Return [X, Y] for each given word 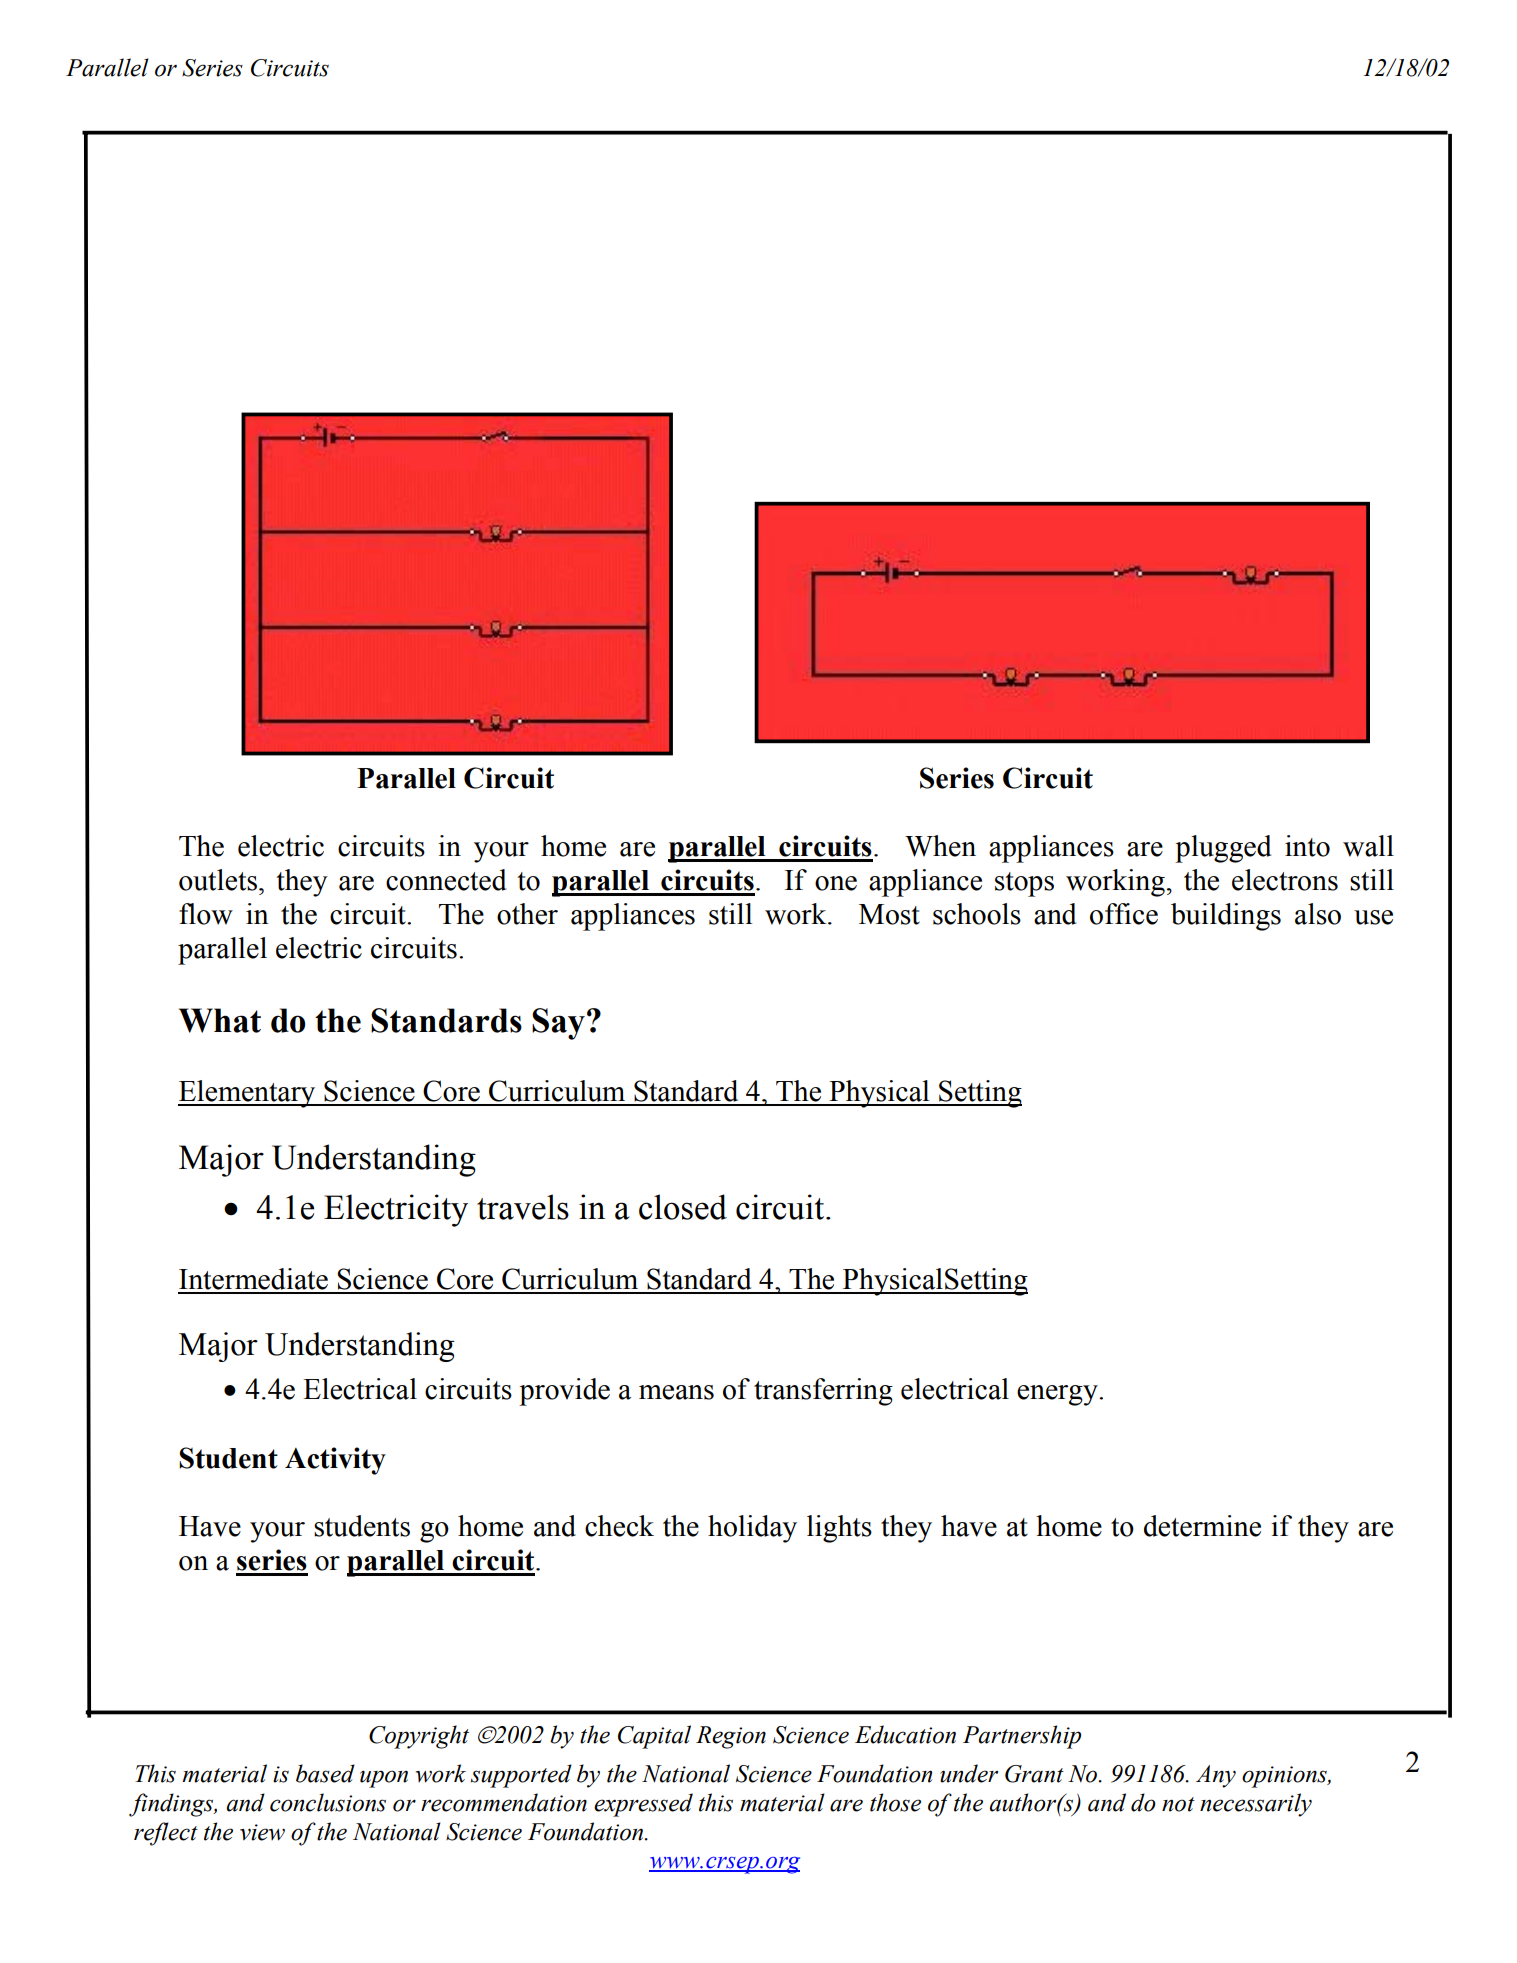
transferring [823, 1392]
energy [1058, 1395]
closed [683, 1207]
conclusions [328, 1802]
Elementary [248, 1094]
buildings [1226, 917]
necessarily [1256, 1805]
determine [1202, 1526]
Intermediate [253, 1279]
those [895, 1802]
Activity [335, 1461]
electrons [1285, 880]
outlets [218, 880]
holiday [752, 1529]
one [836, 883]
